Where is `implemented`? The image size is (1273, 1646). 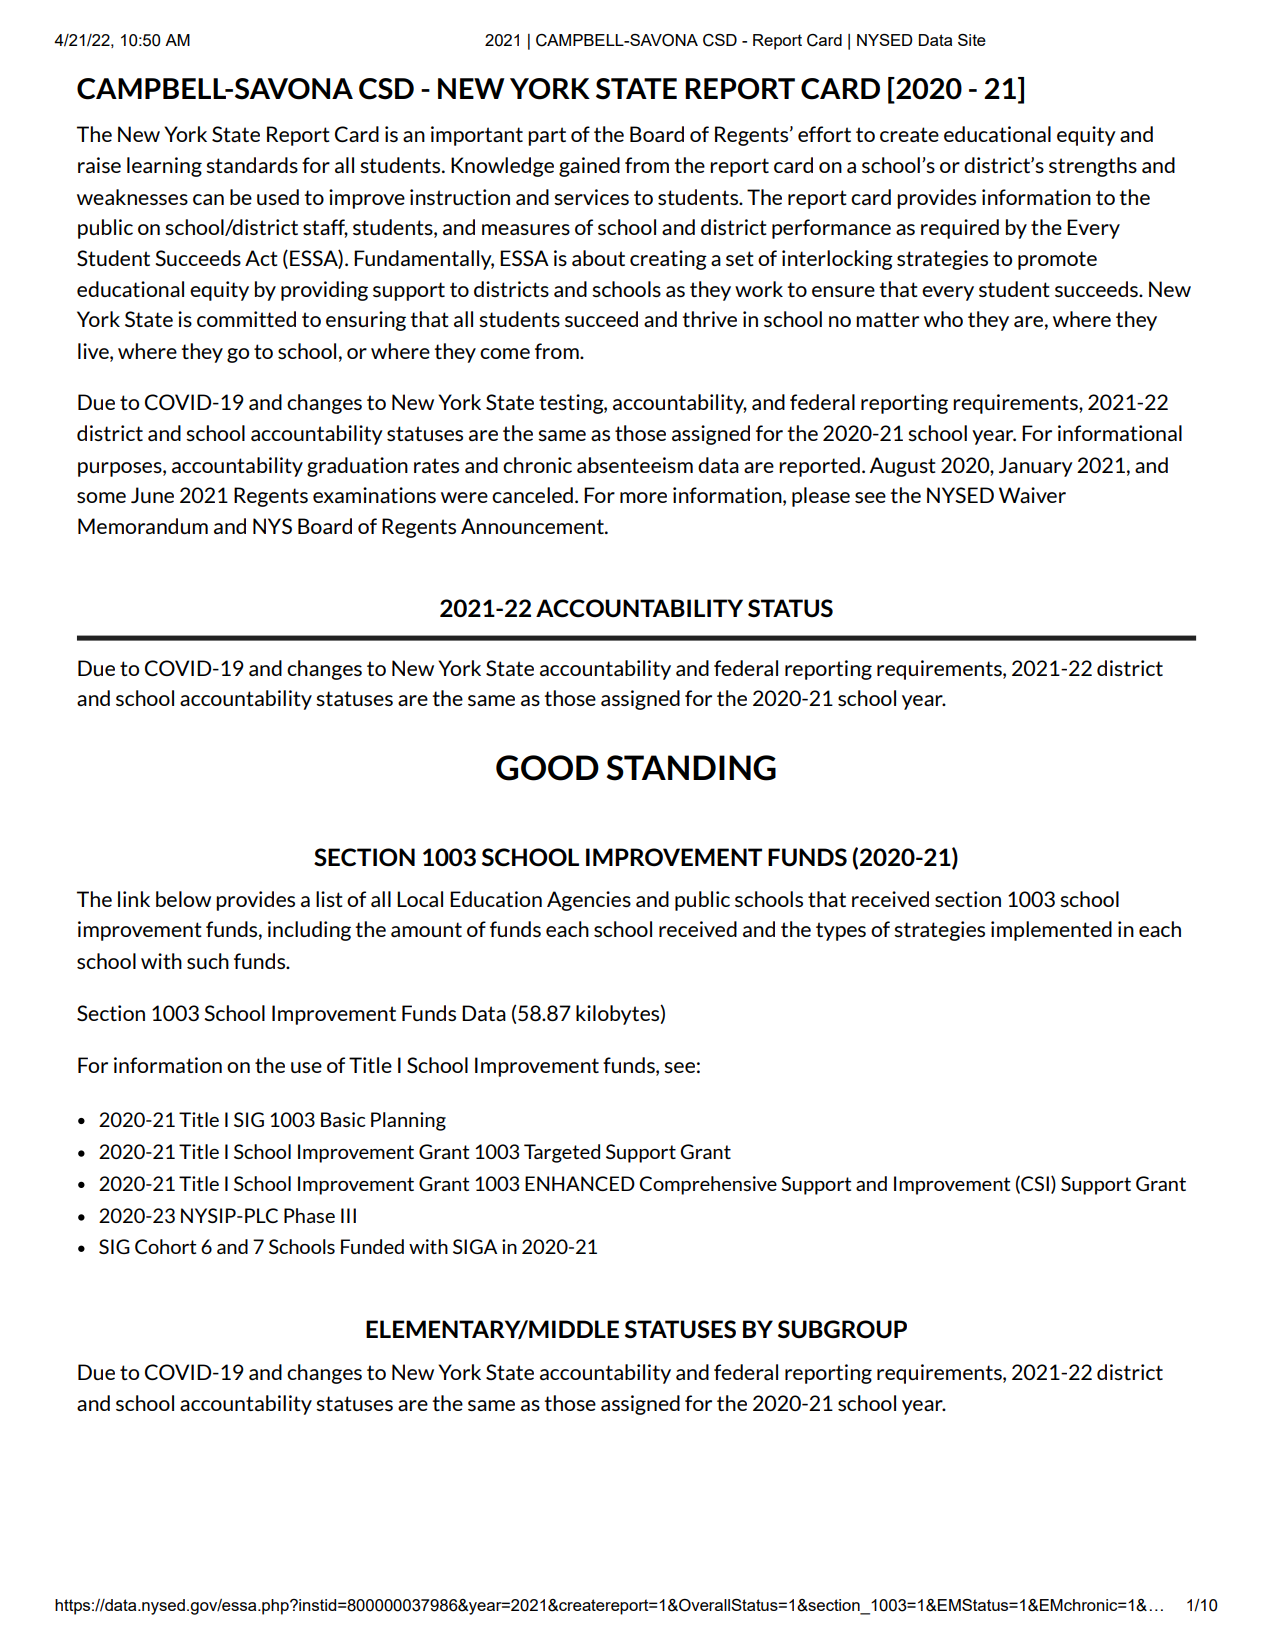 implemented is located at coordinates (1051, 931).
